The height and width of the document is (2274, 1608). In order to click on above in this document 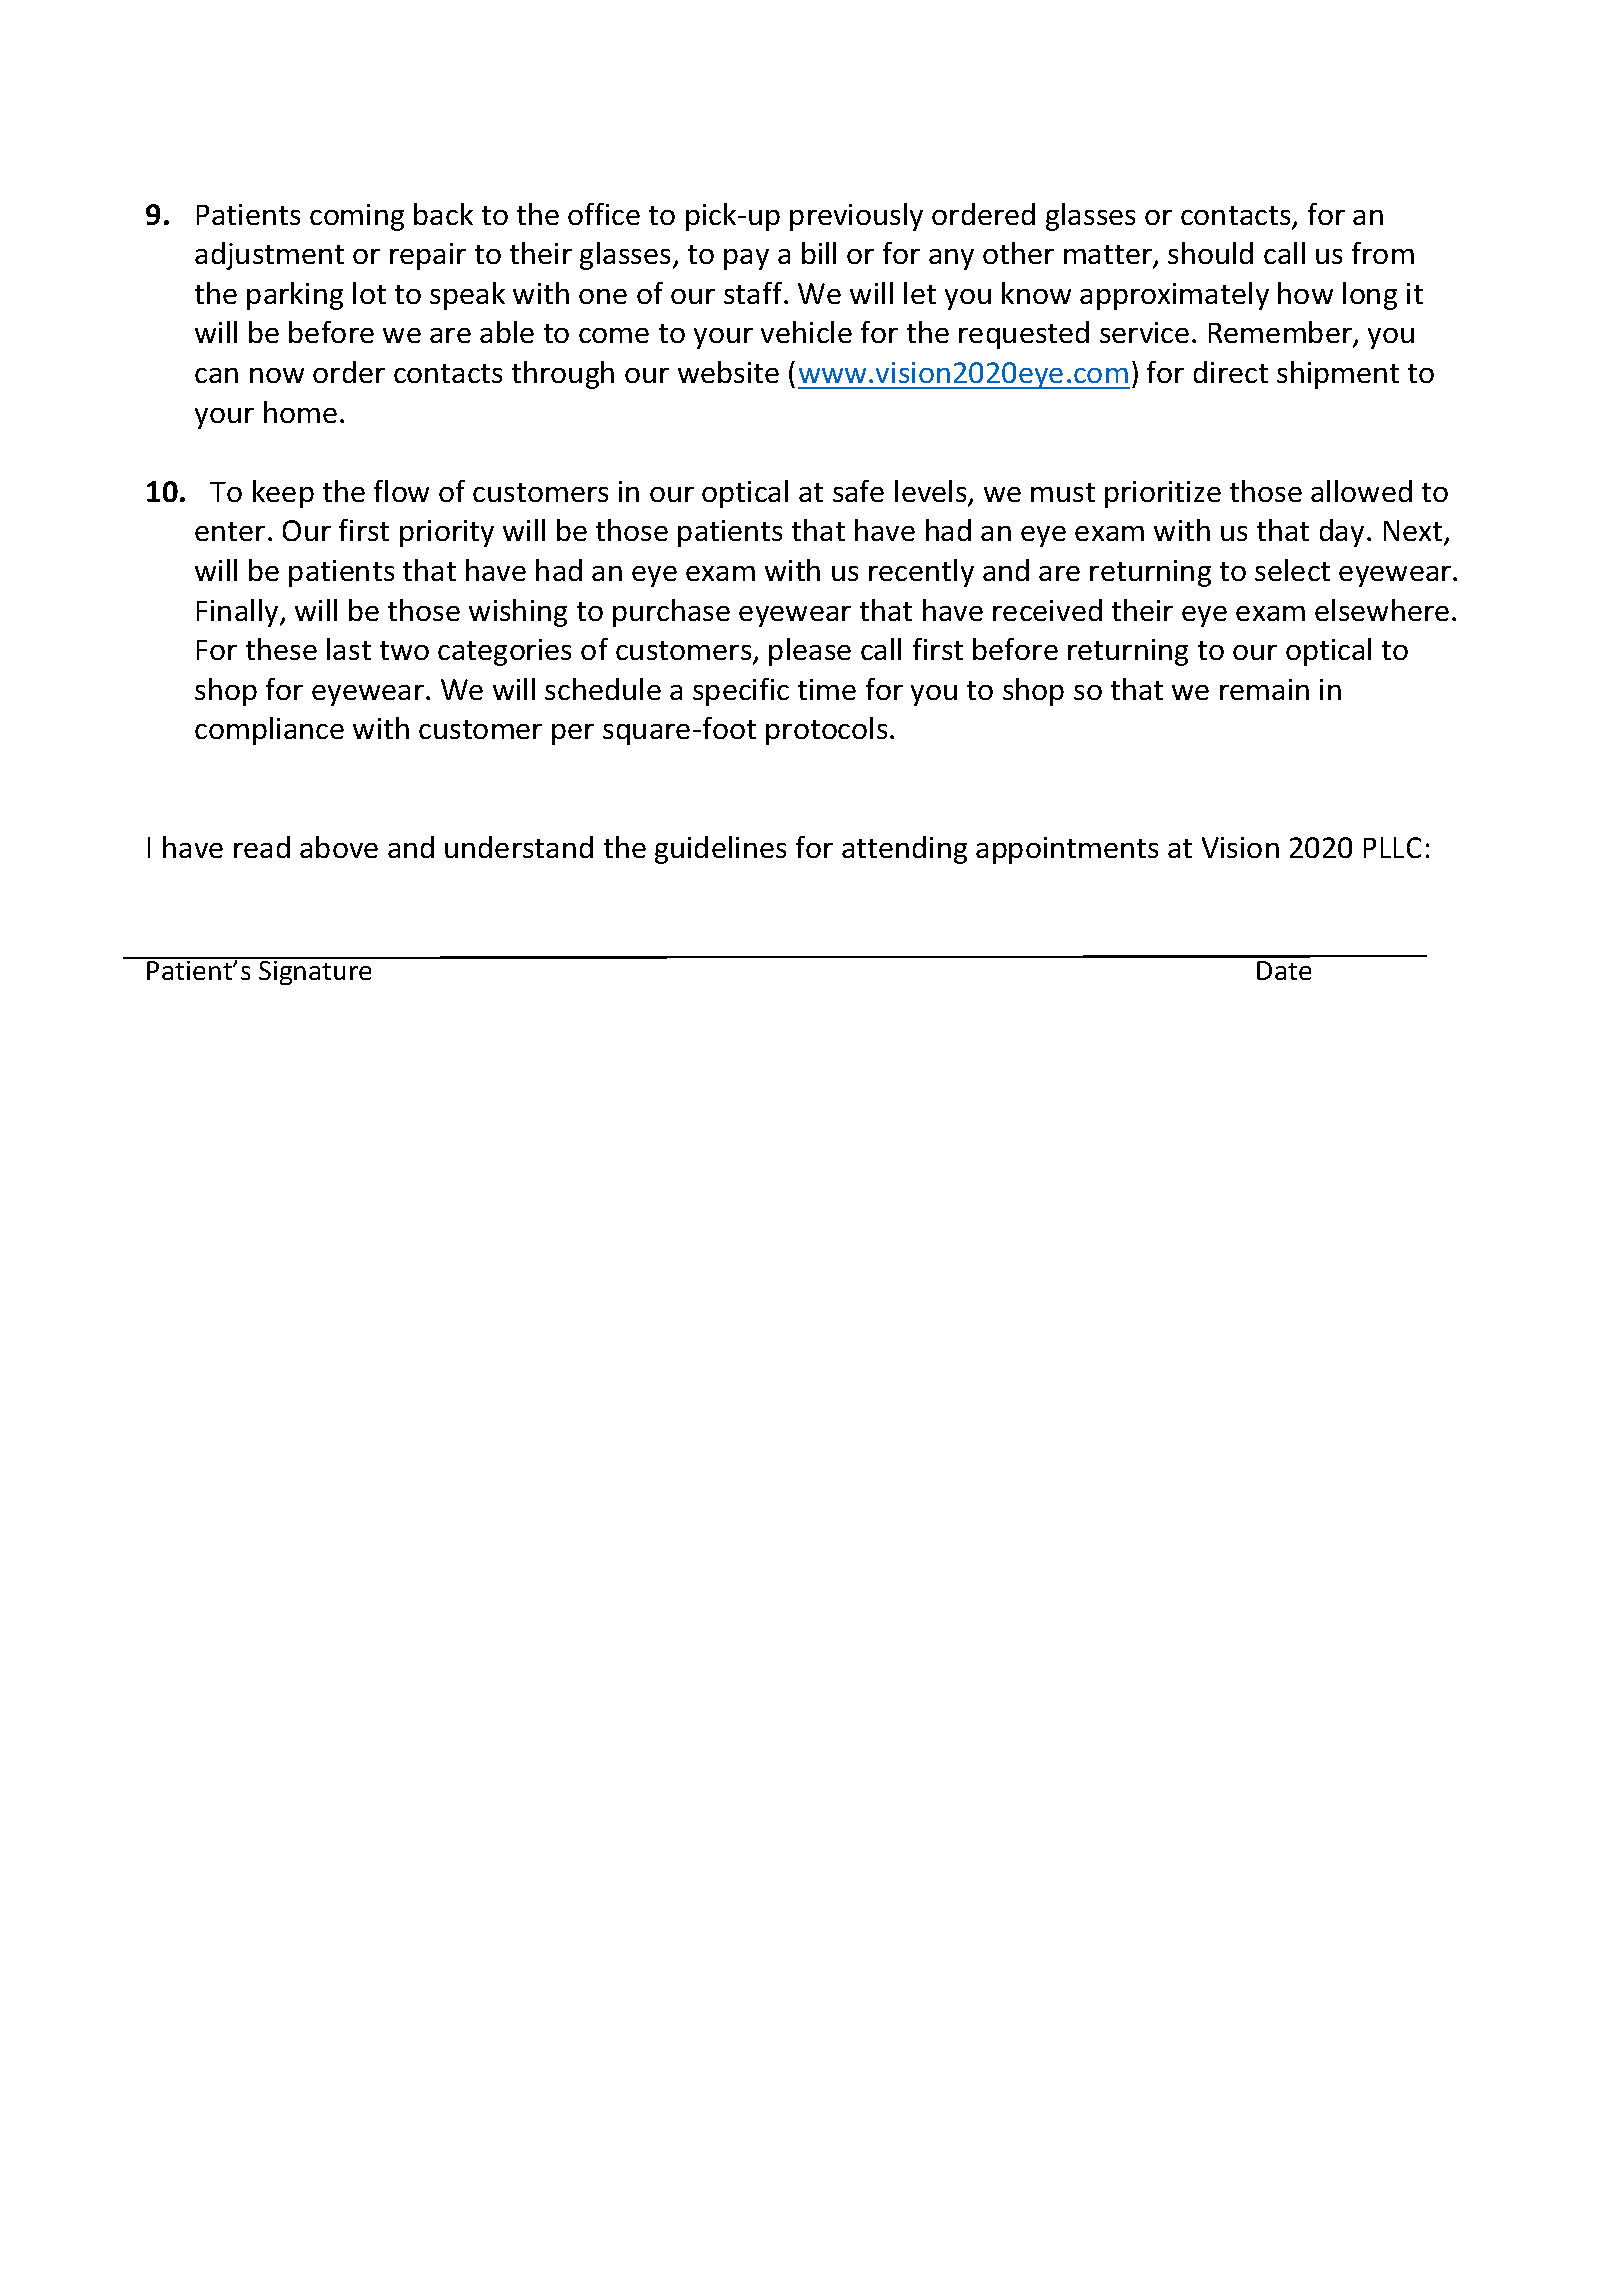, I will do `click(339, 847)`.
